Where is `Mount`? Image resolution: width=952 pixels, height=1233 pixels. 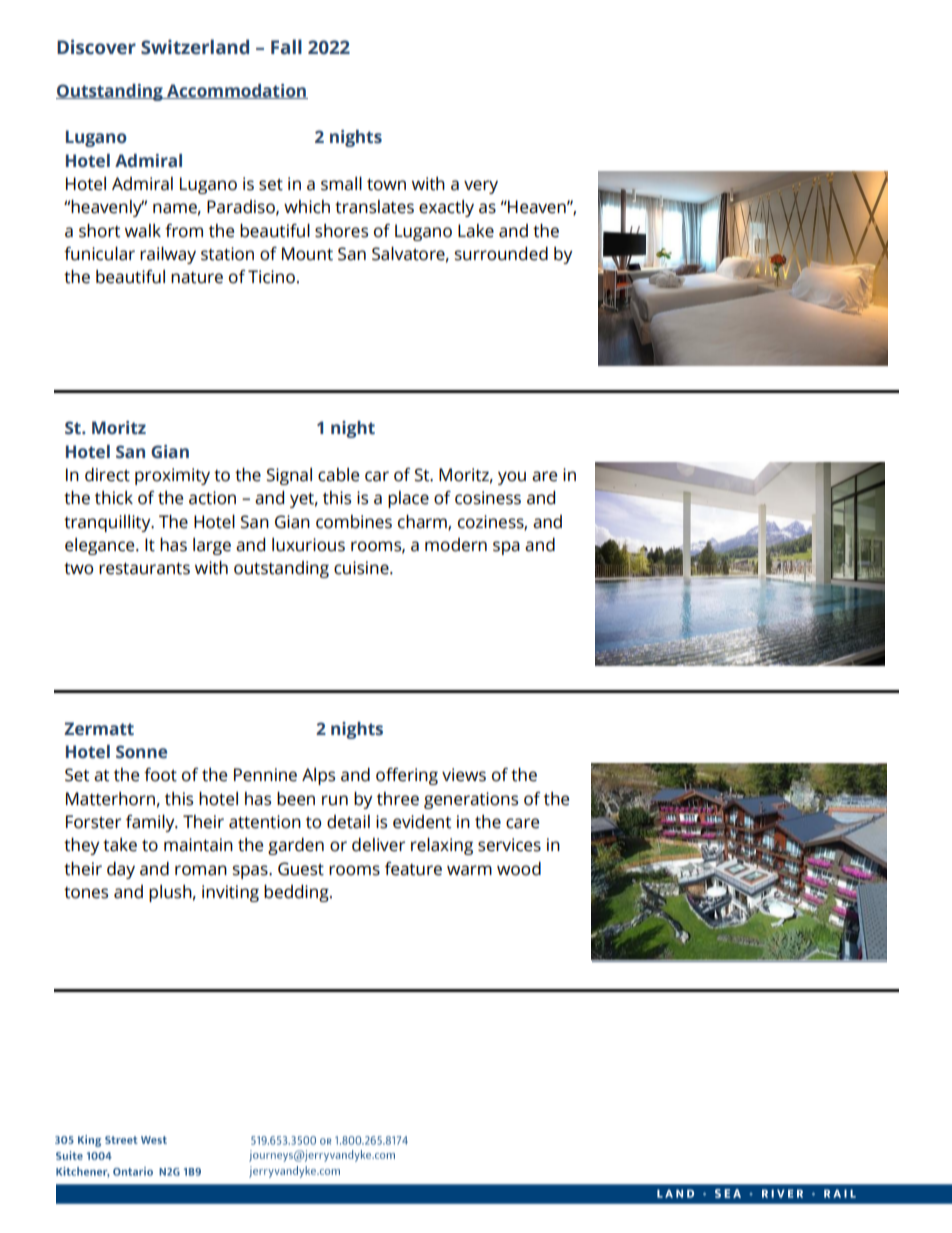
Mount is located at coordinates (307, 254).
